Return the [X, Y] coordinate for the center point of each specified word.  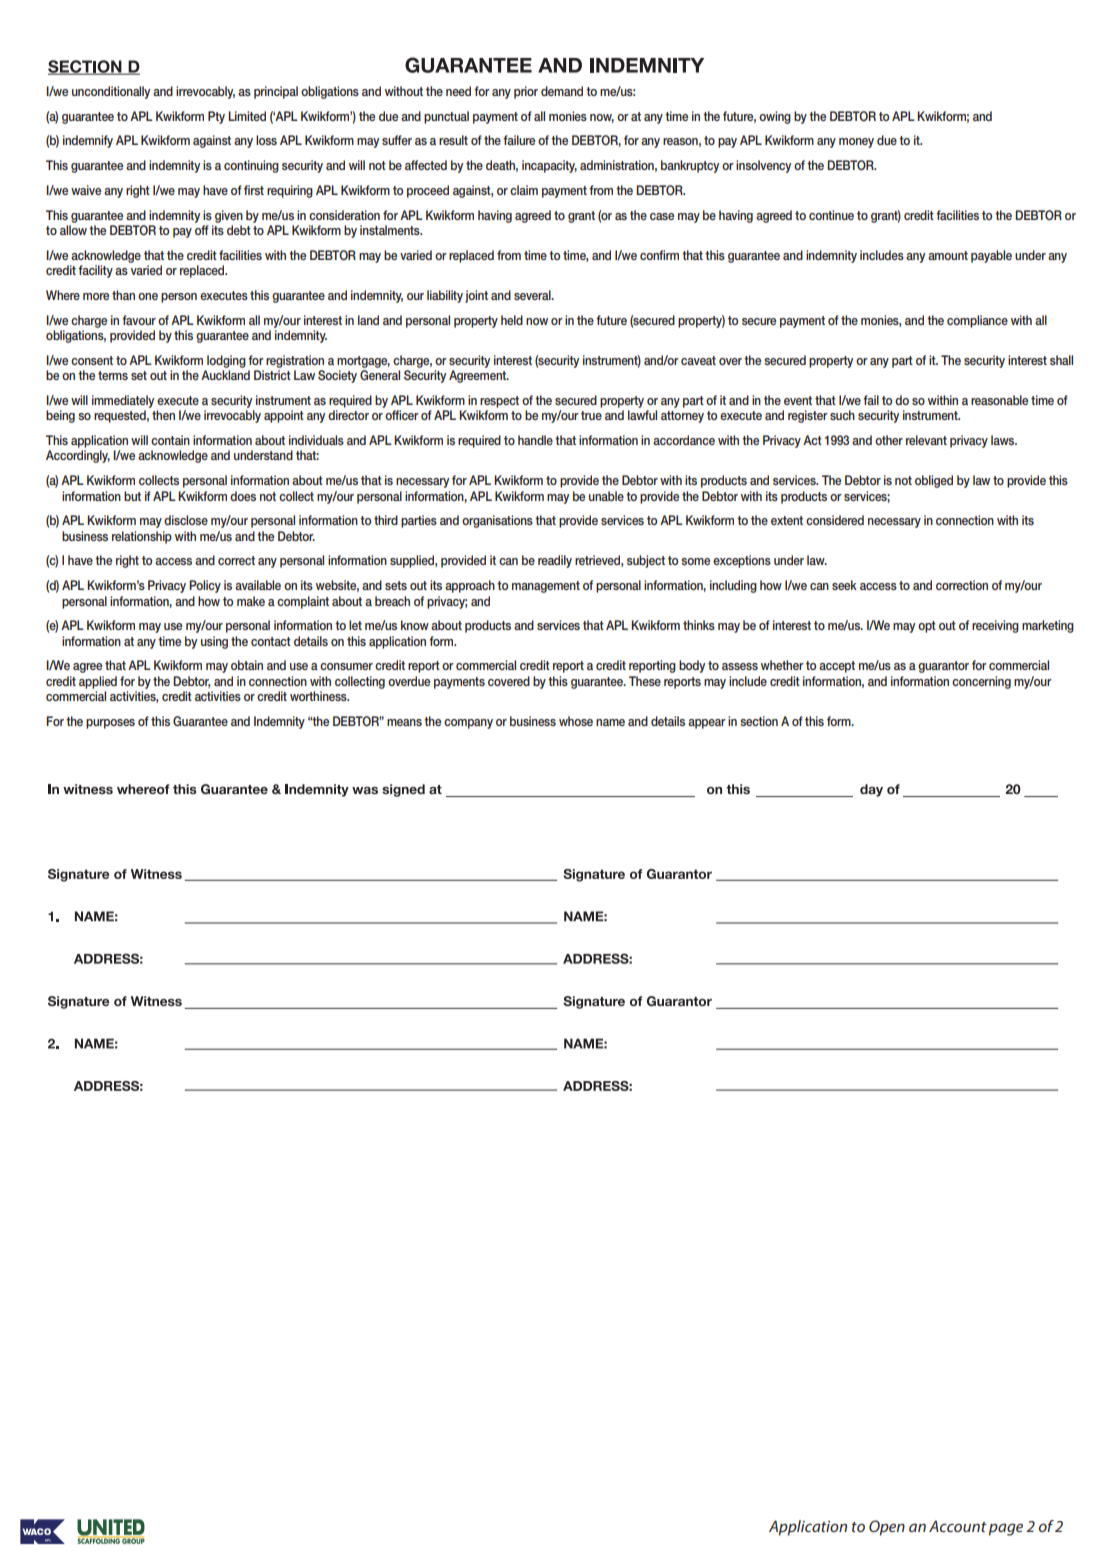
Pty [216, 117]
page [1006, 1529]
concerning [981, 682]
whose [576, 721]
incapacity [549, 166]
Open [887, 1528]
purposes [110, 724]
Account [958, 1526]
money [856, 143]
